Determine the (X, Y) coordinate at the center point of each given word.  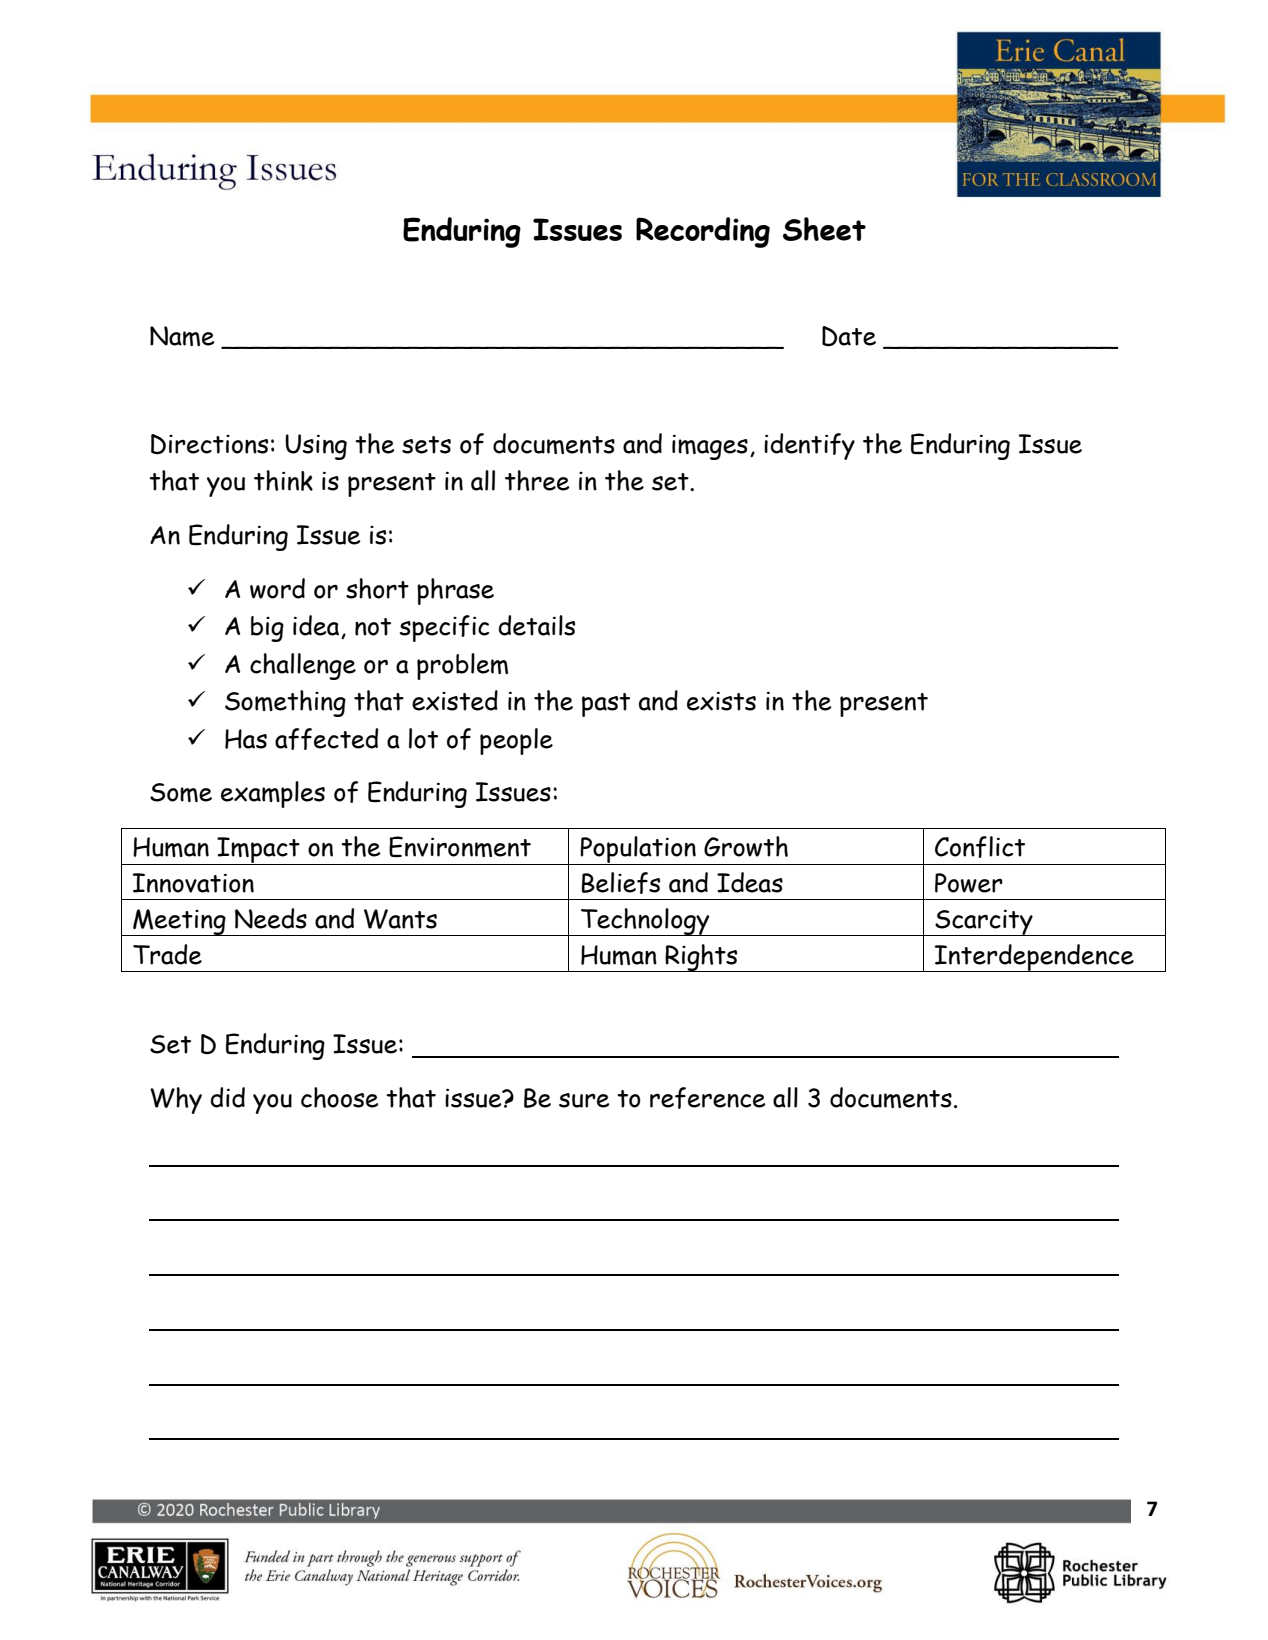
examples (273, 794)
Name (182, 336)
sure (584, 1100)
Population (638, 850)
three (537, 480)
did (227, 1097)
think (283, 480)
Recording (703, 232)
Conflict (980, 847)
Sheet (824, 229)
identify (809, 446)
